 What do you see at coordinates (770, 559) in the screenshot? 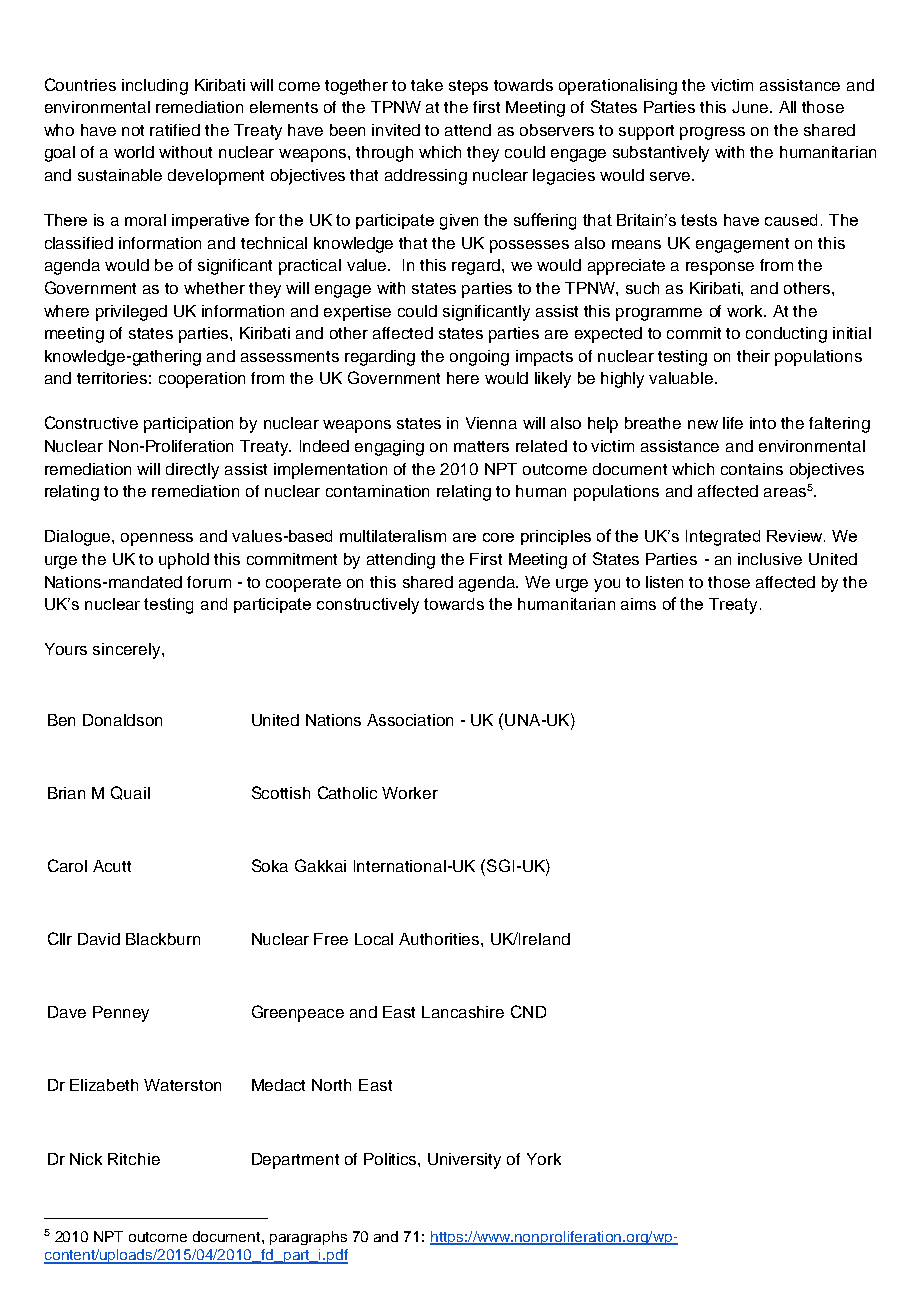
I see `inclusive` at bounding box center [770, 559].
